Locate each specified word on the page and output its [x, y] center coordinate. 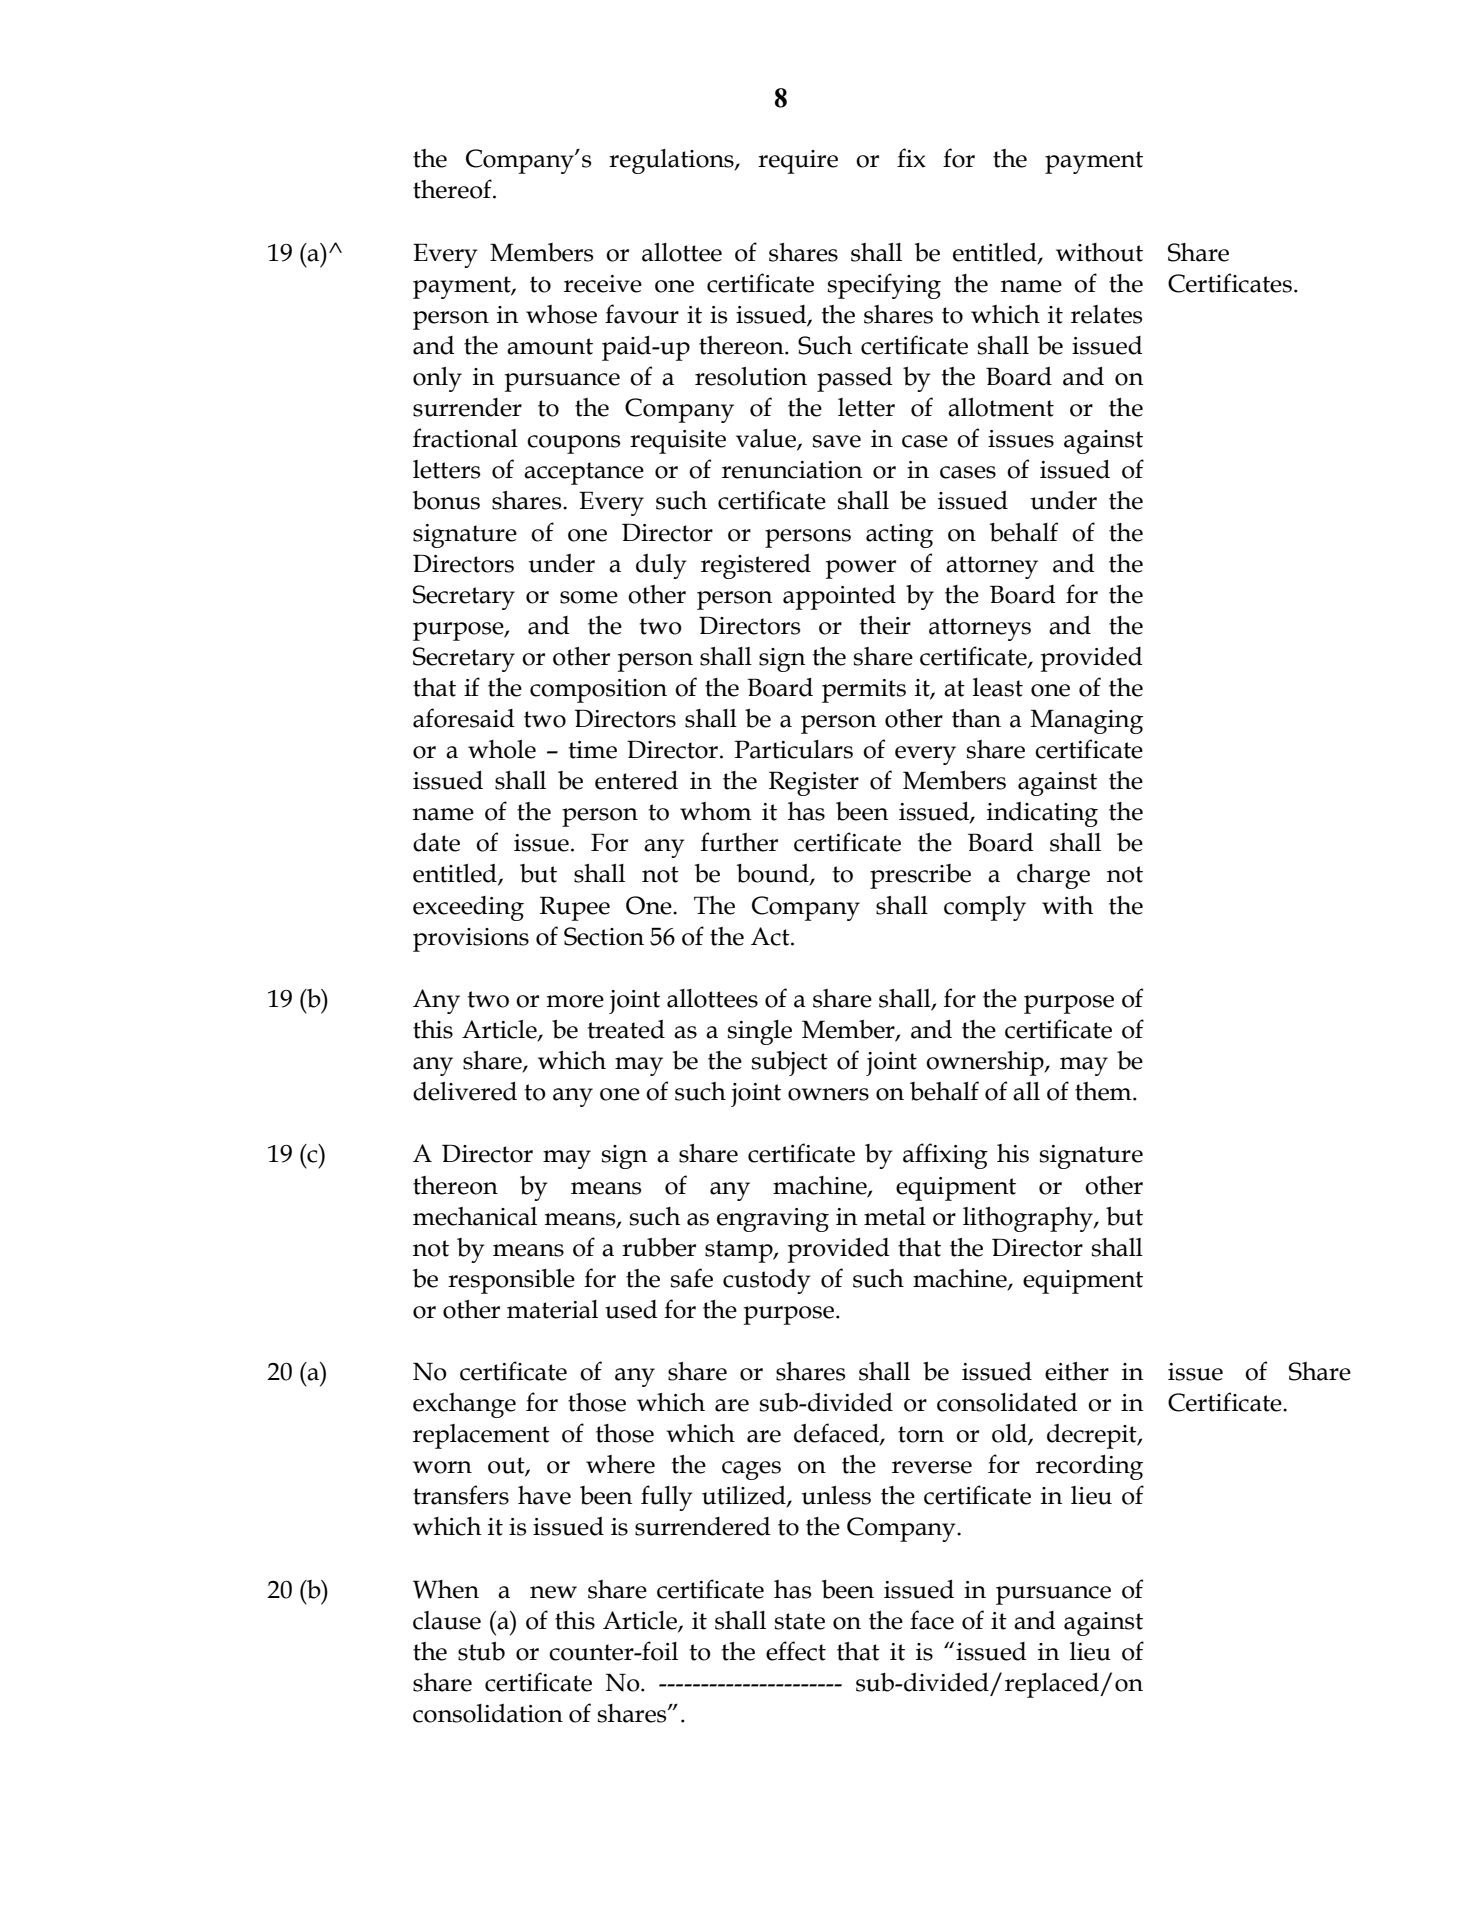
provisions [471, 940]
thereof [453, 189]
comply [985, 908]
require [798, 162]
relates [1106, 314]
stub [481, 1651]
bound [774, 874]
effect [796, 1651]
